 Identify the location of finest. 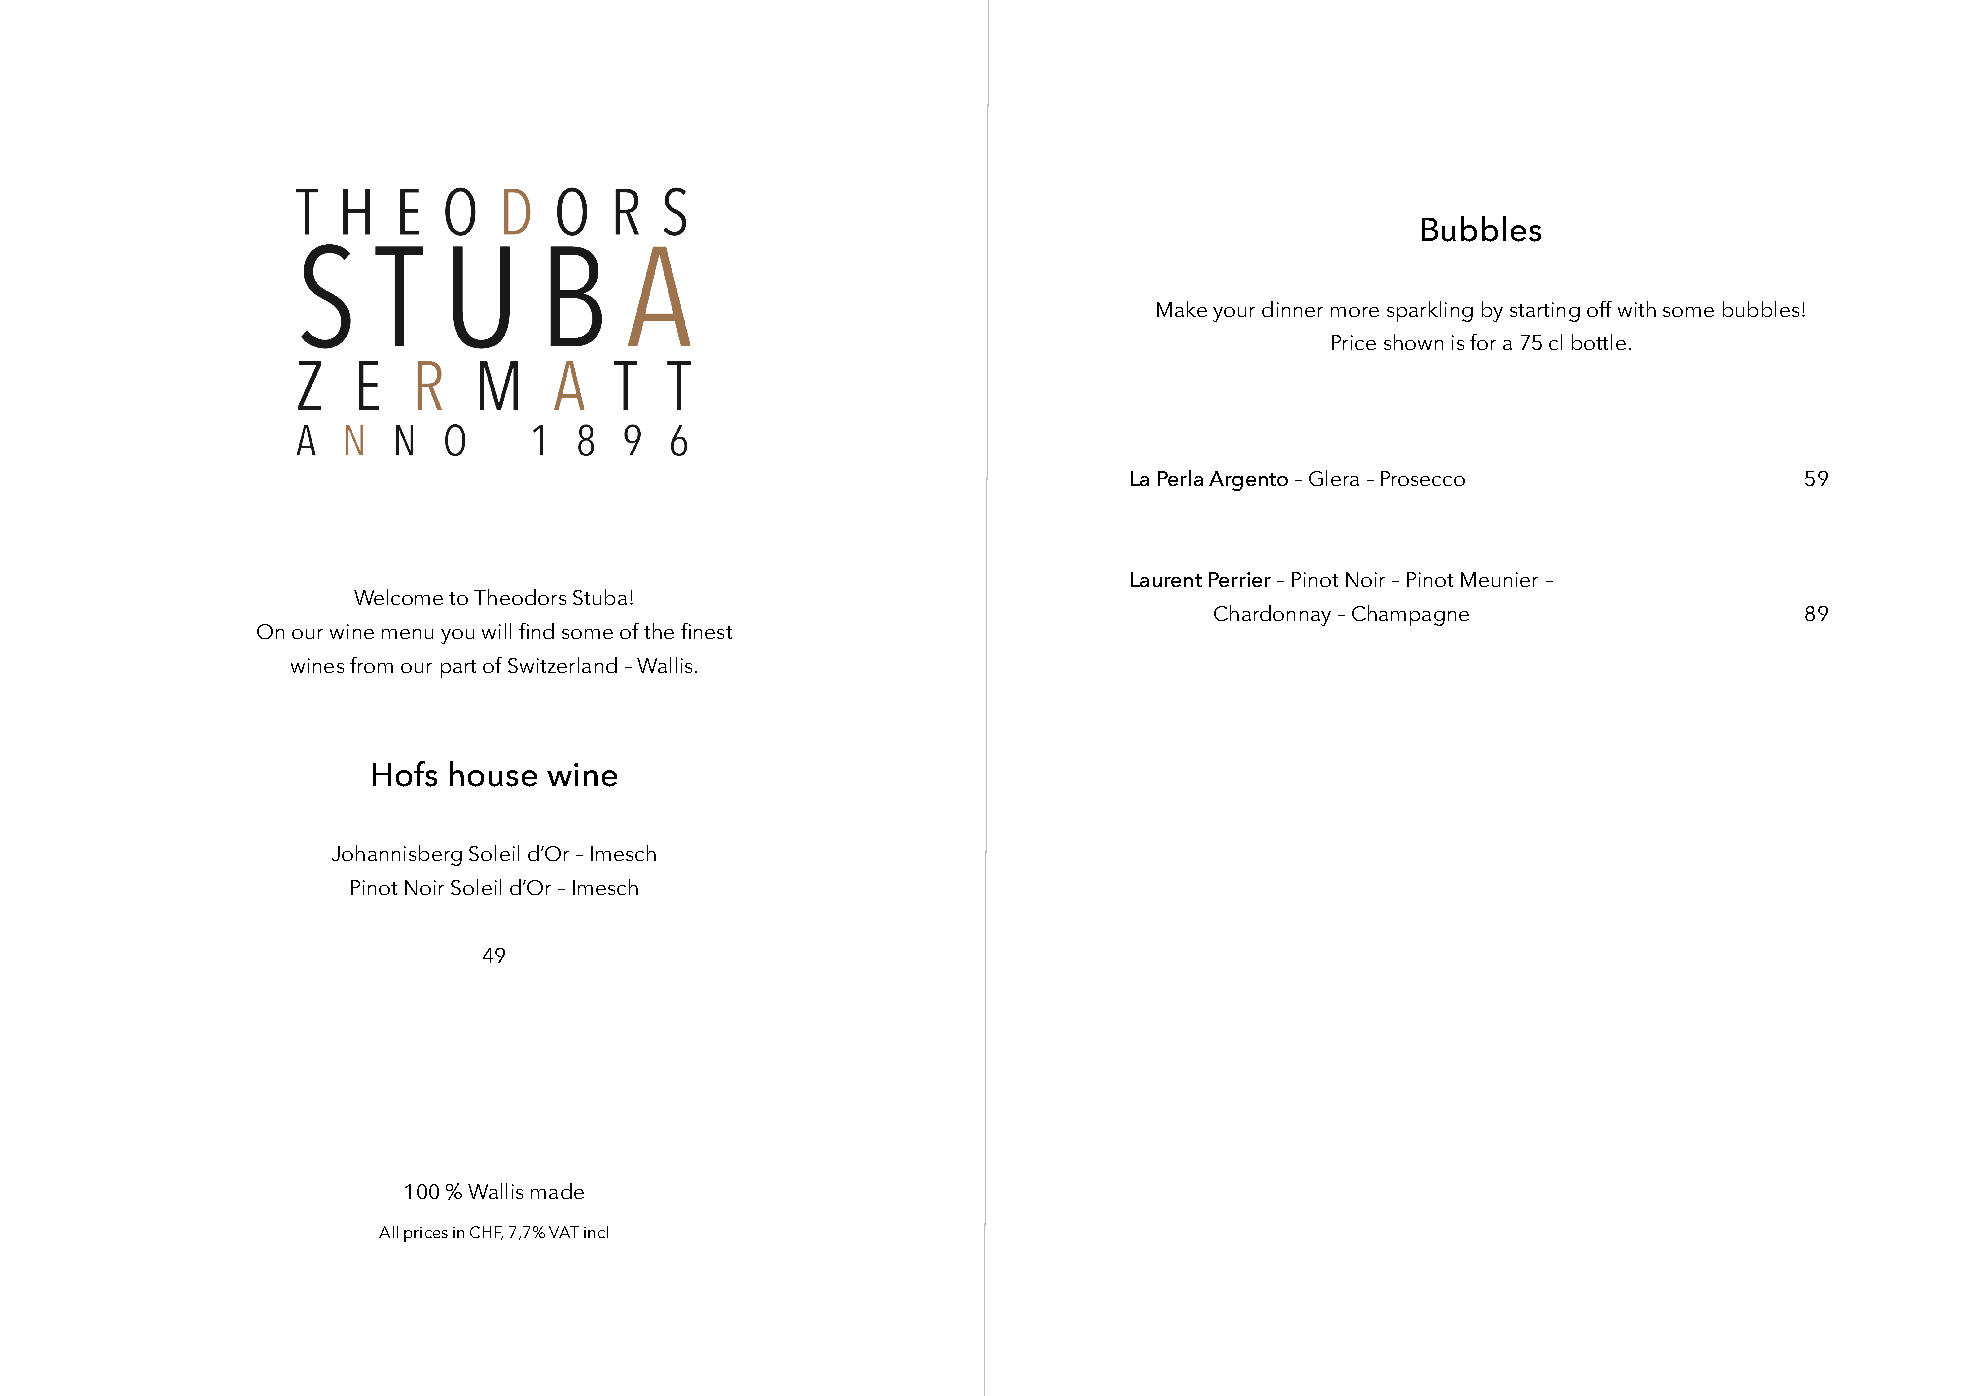
(706, 631).
